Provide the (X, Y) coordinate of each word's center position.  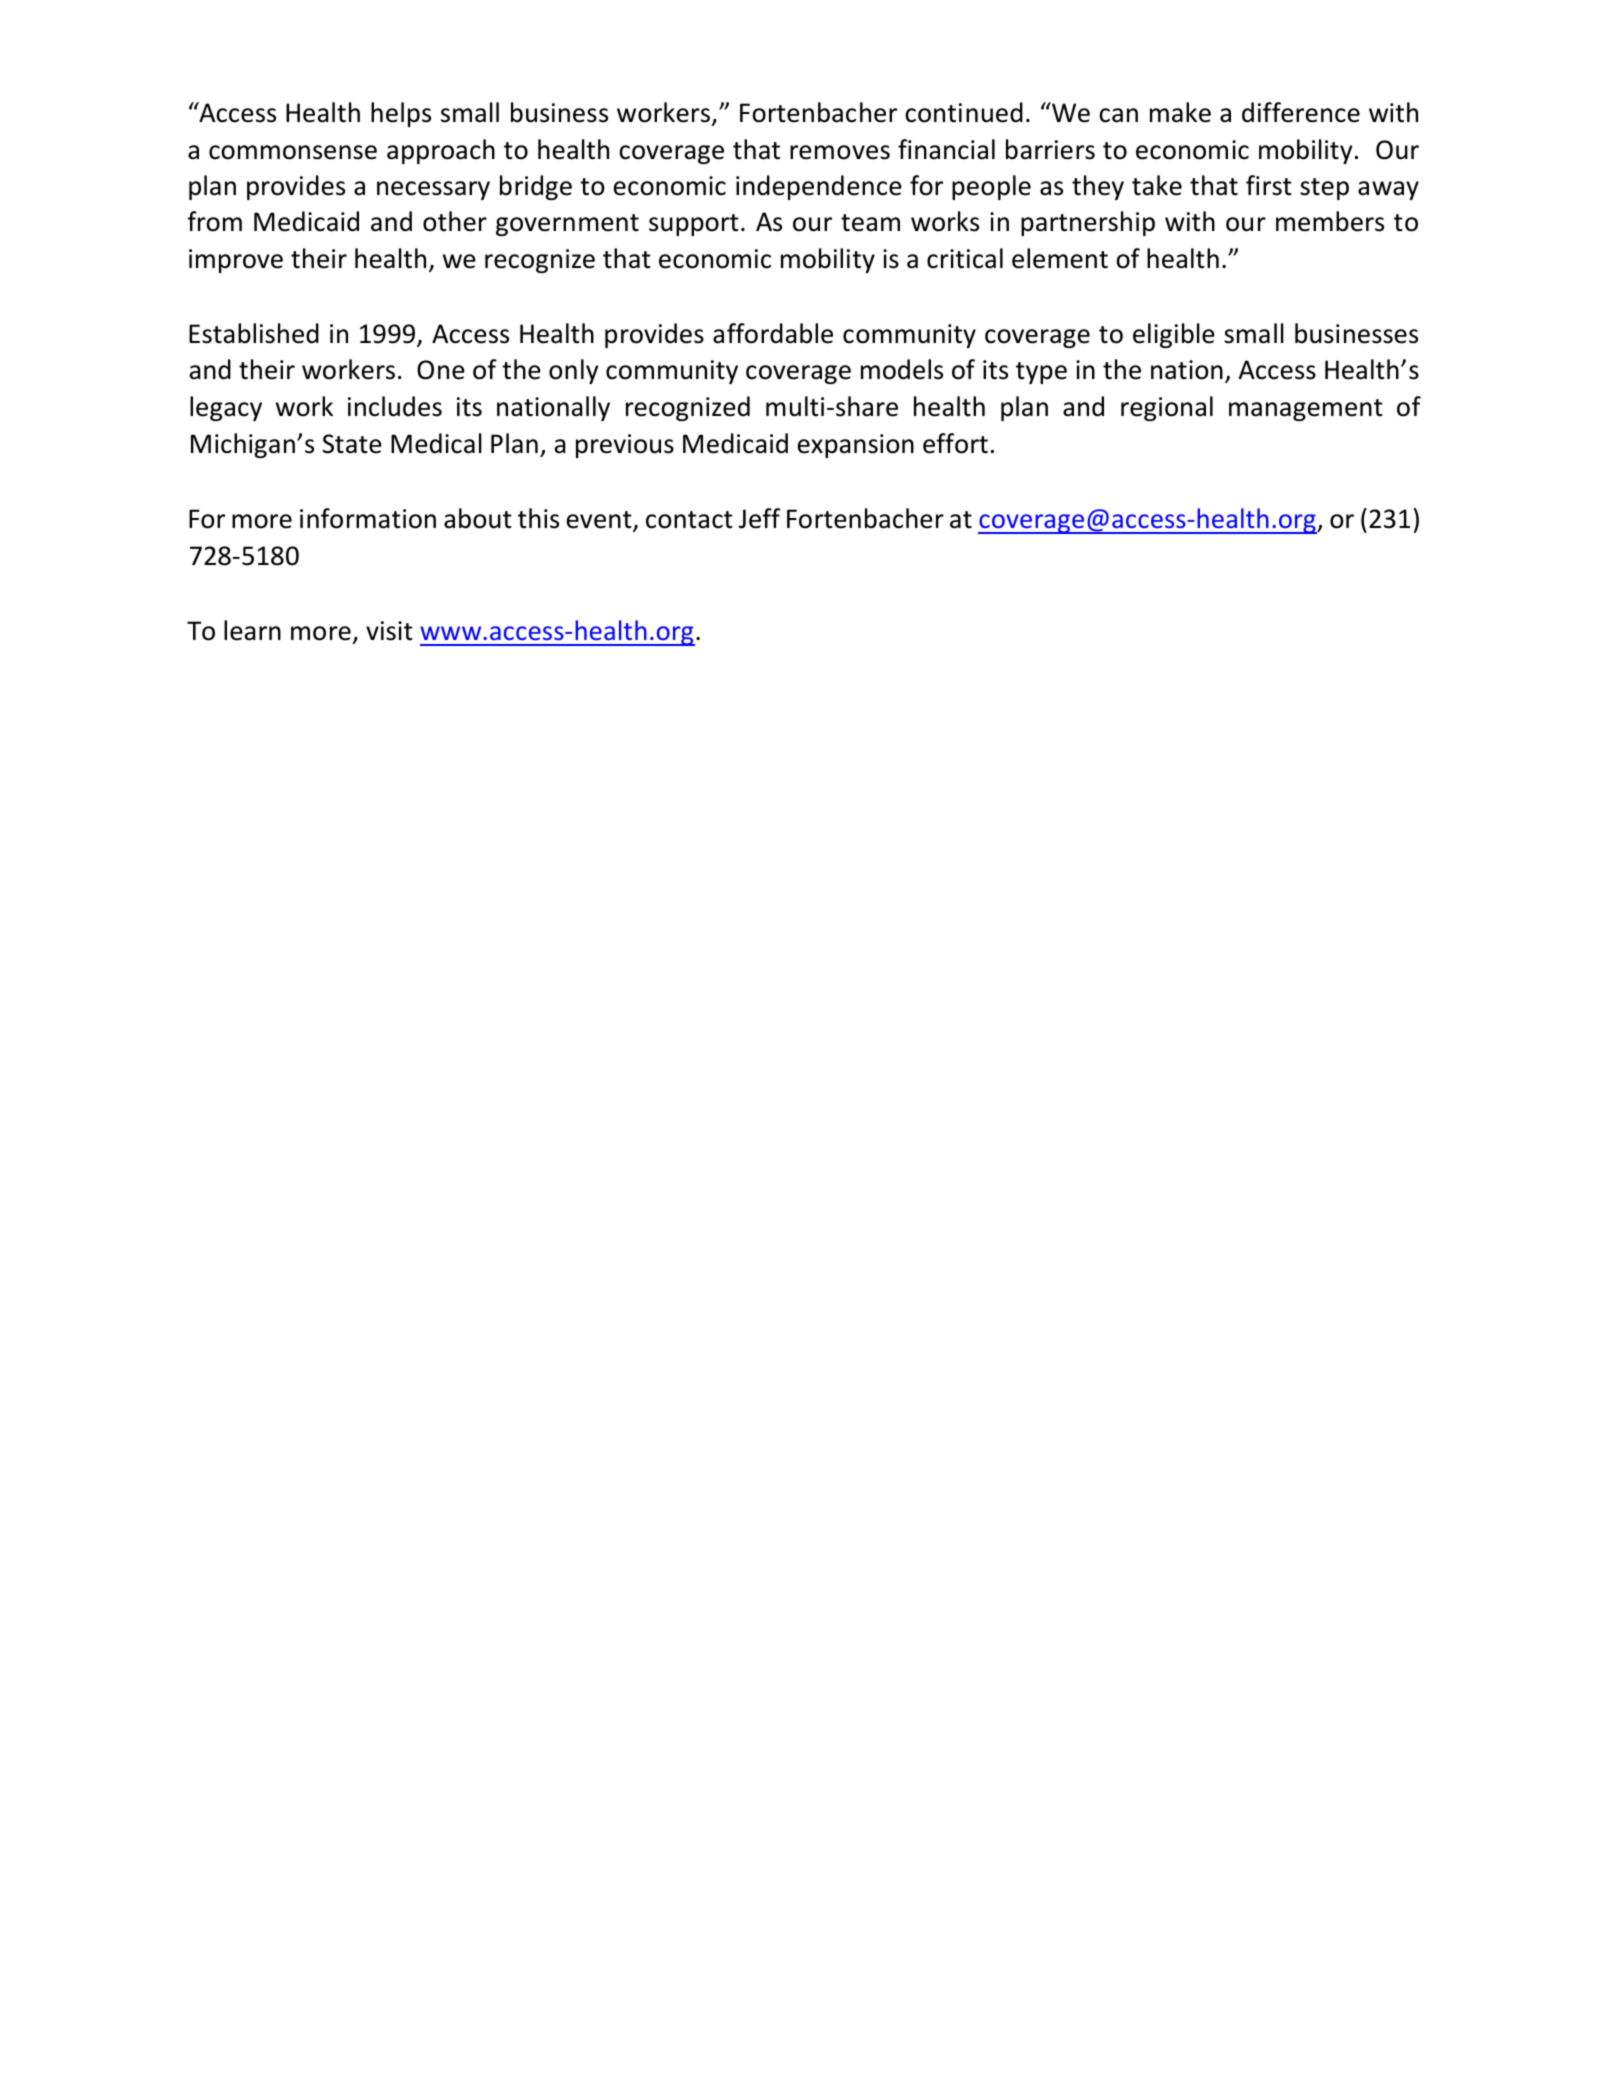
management (1306, 410)
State (352, 444)
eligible (1174, 335)
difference (1301, 112)
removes (840, 152)
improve (236, 261)
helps (401, 114)
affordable (773, 333)
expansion (856, 446)
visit (389, 631)
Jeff (759, 518)
